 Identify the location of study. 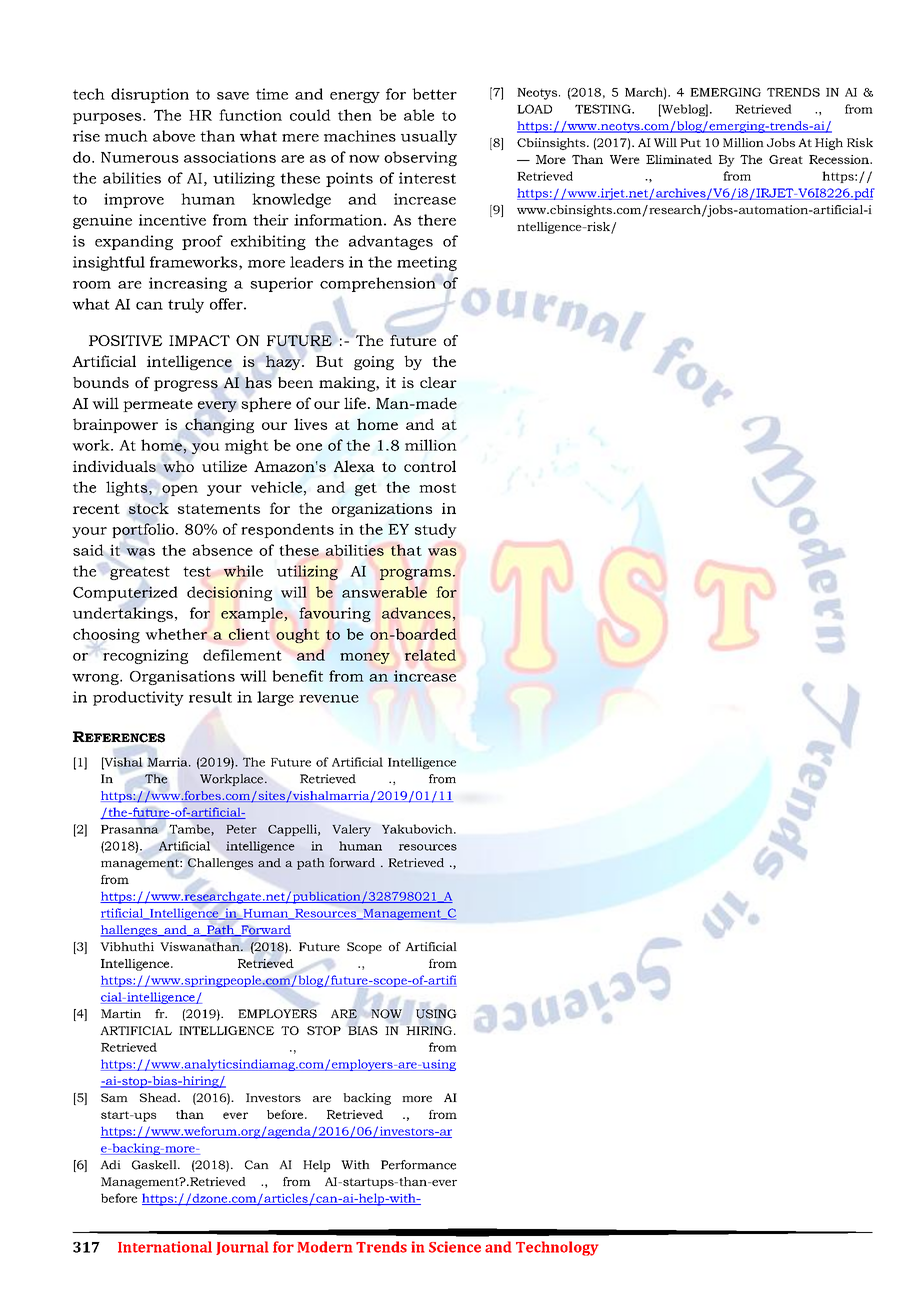
(436, 530).
